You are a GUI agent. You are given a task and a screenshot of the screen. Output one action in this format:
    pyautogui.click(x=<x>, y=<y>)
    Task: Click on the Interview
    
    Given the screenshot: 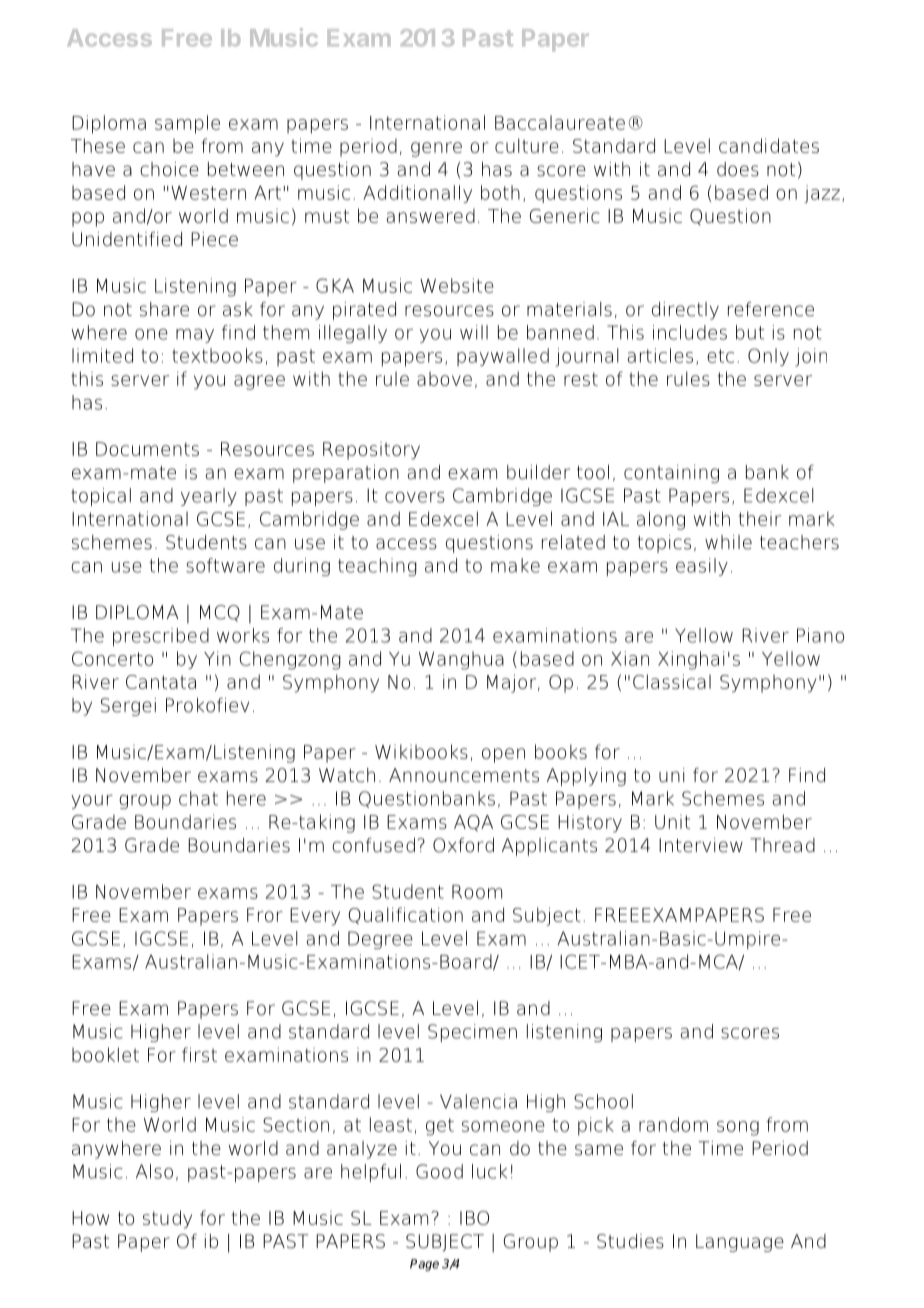 What is the action you would take?
    pyautogui.click(x=701, y=845)
